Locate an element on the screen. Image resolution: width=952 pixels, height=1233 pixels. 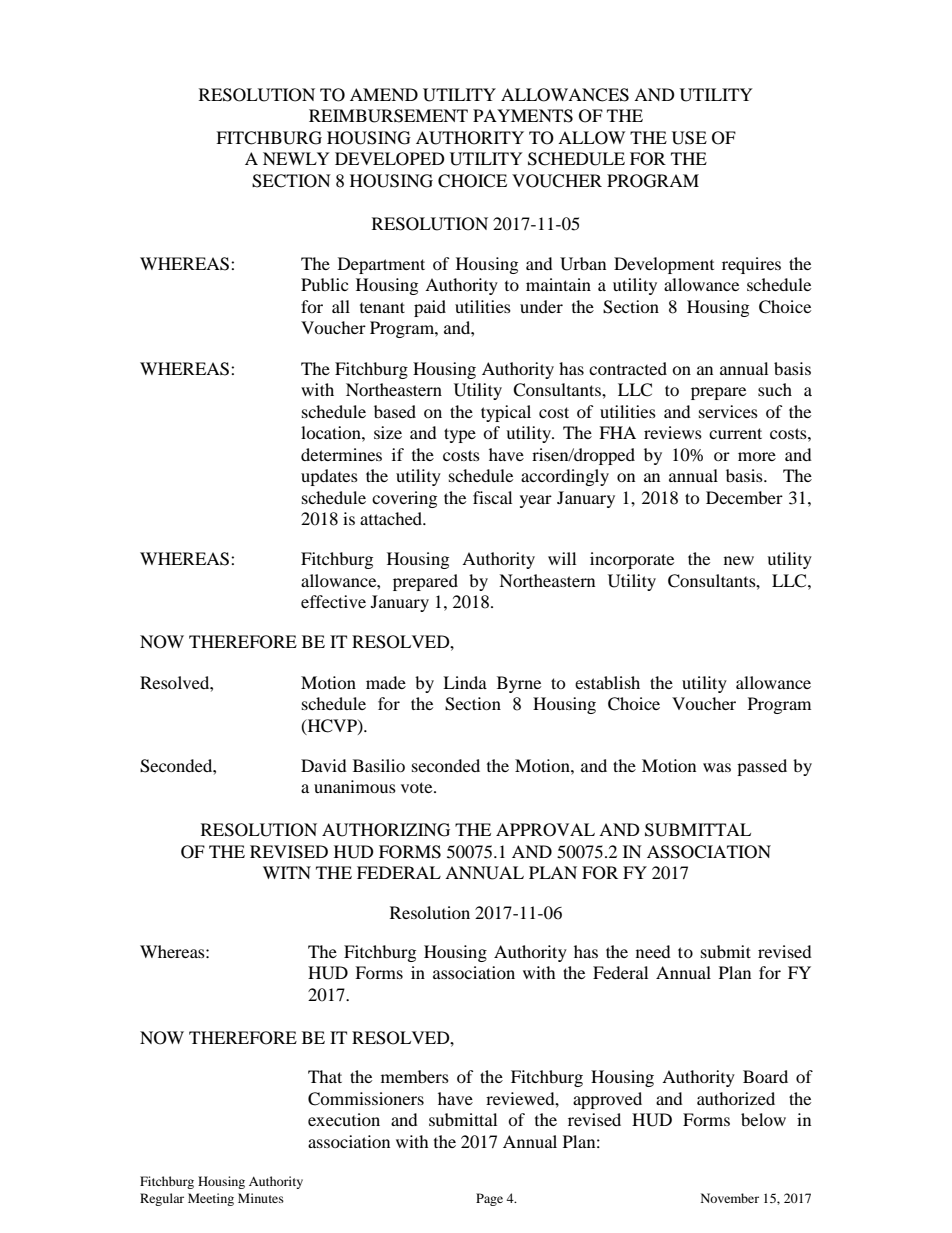
Linda is located at coordinates (465, 682).
